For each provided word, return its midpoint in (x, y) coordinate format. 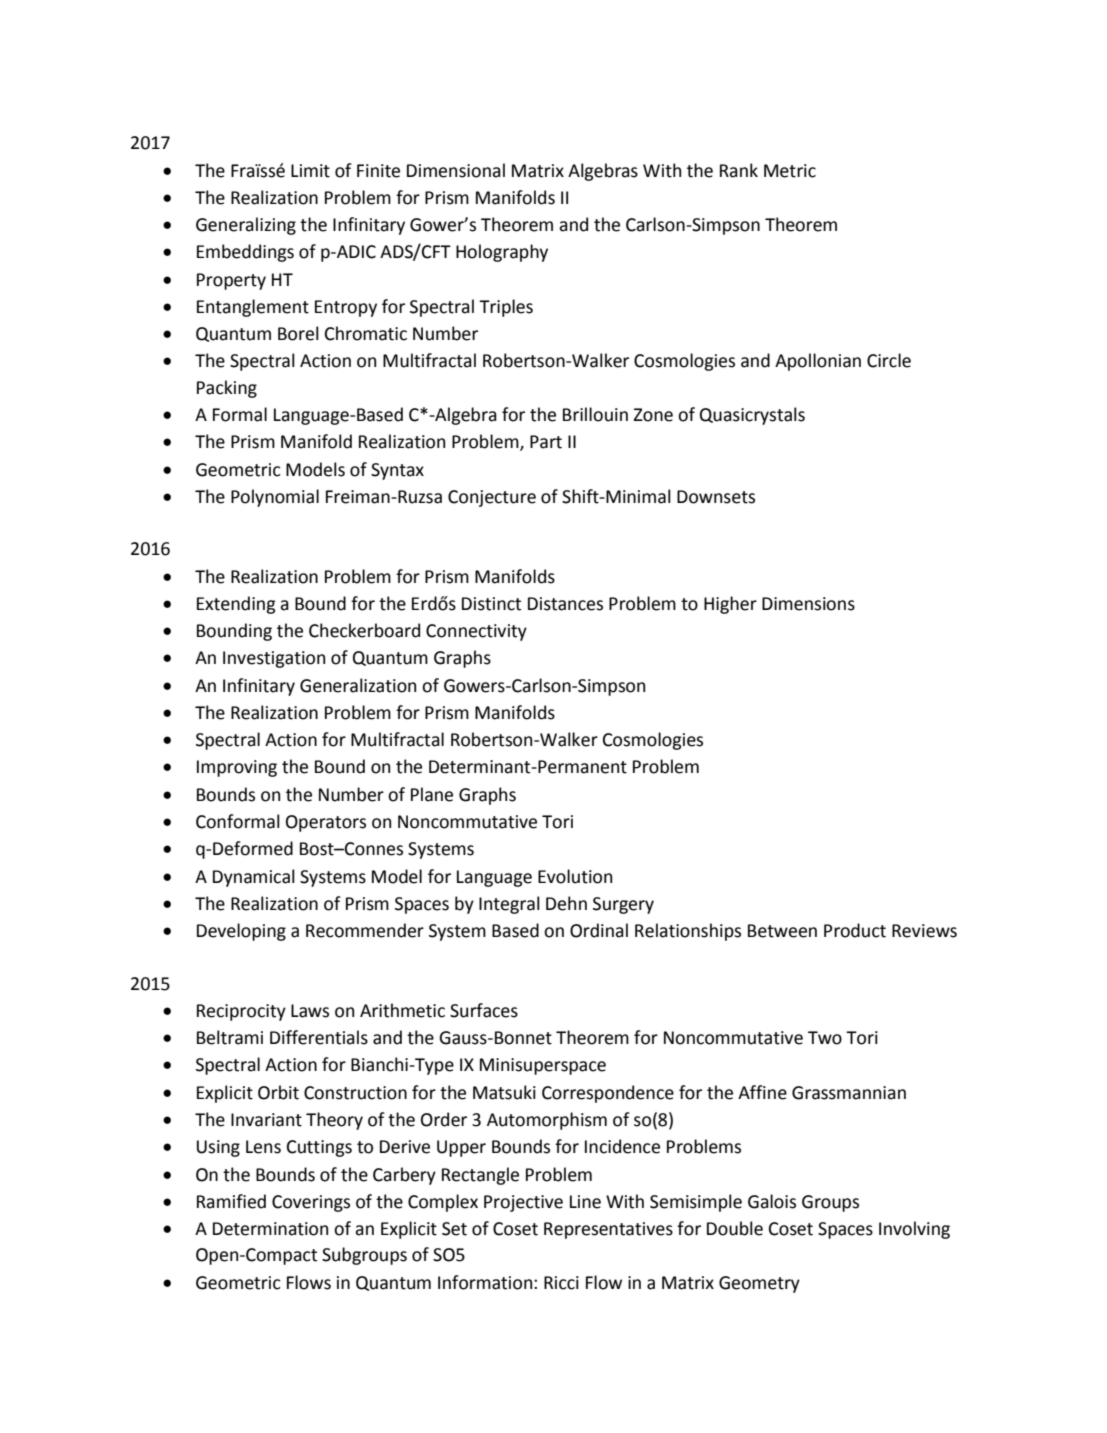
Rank (739, 170)
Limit (310, 171)
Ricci (561, 1283)
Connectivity (476, 632)
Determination (270, 1229)
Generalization (358, 685)
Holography (502, 253)
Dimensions (808, 604)
